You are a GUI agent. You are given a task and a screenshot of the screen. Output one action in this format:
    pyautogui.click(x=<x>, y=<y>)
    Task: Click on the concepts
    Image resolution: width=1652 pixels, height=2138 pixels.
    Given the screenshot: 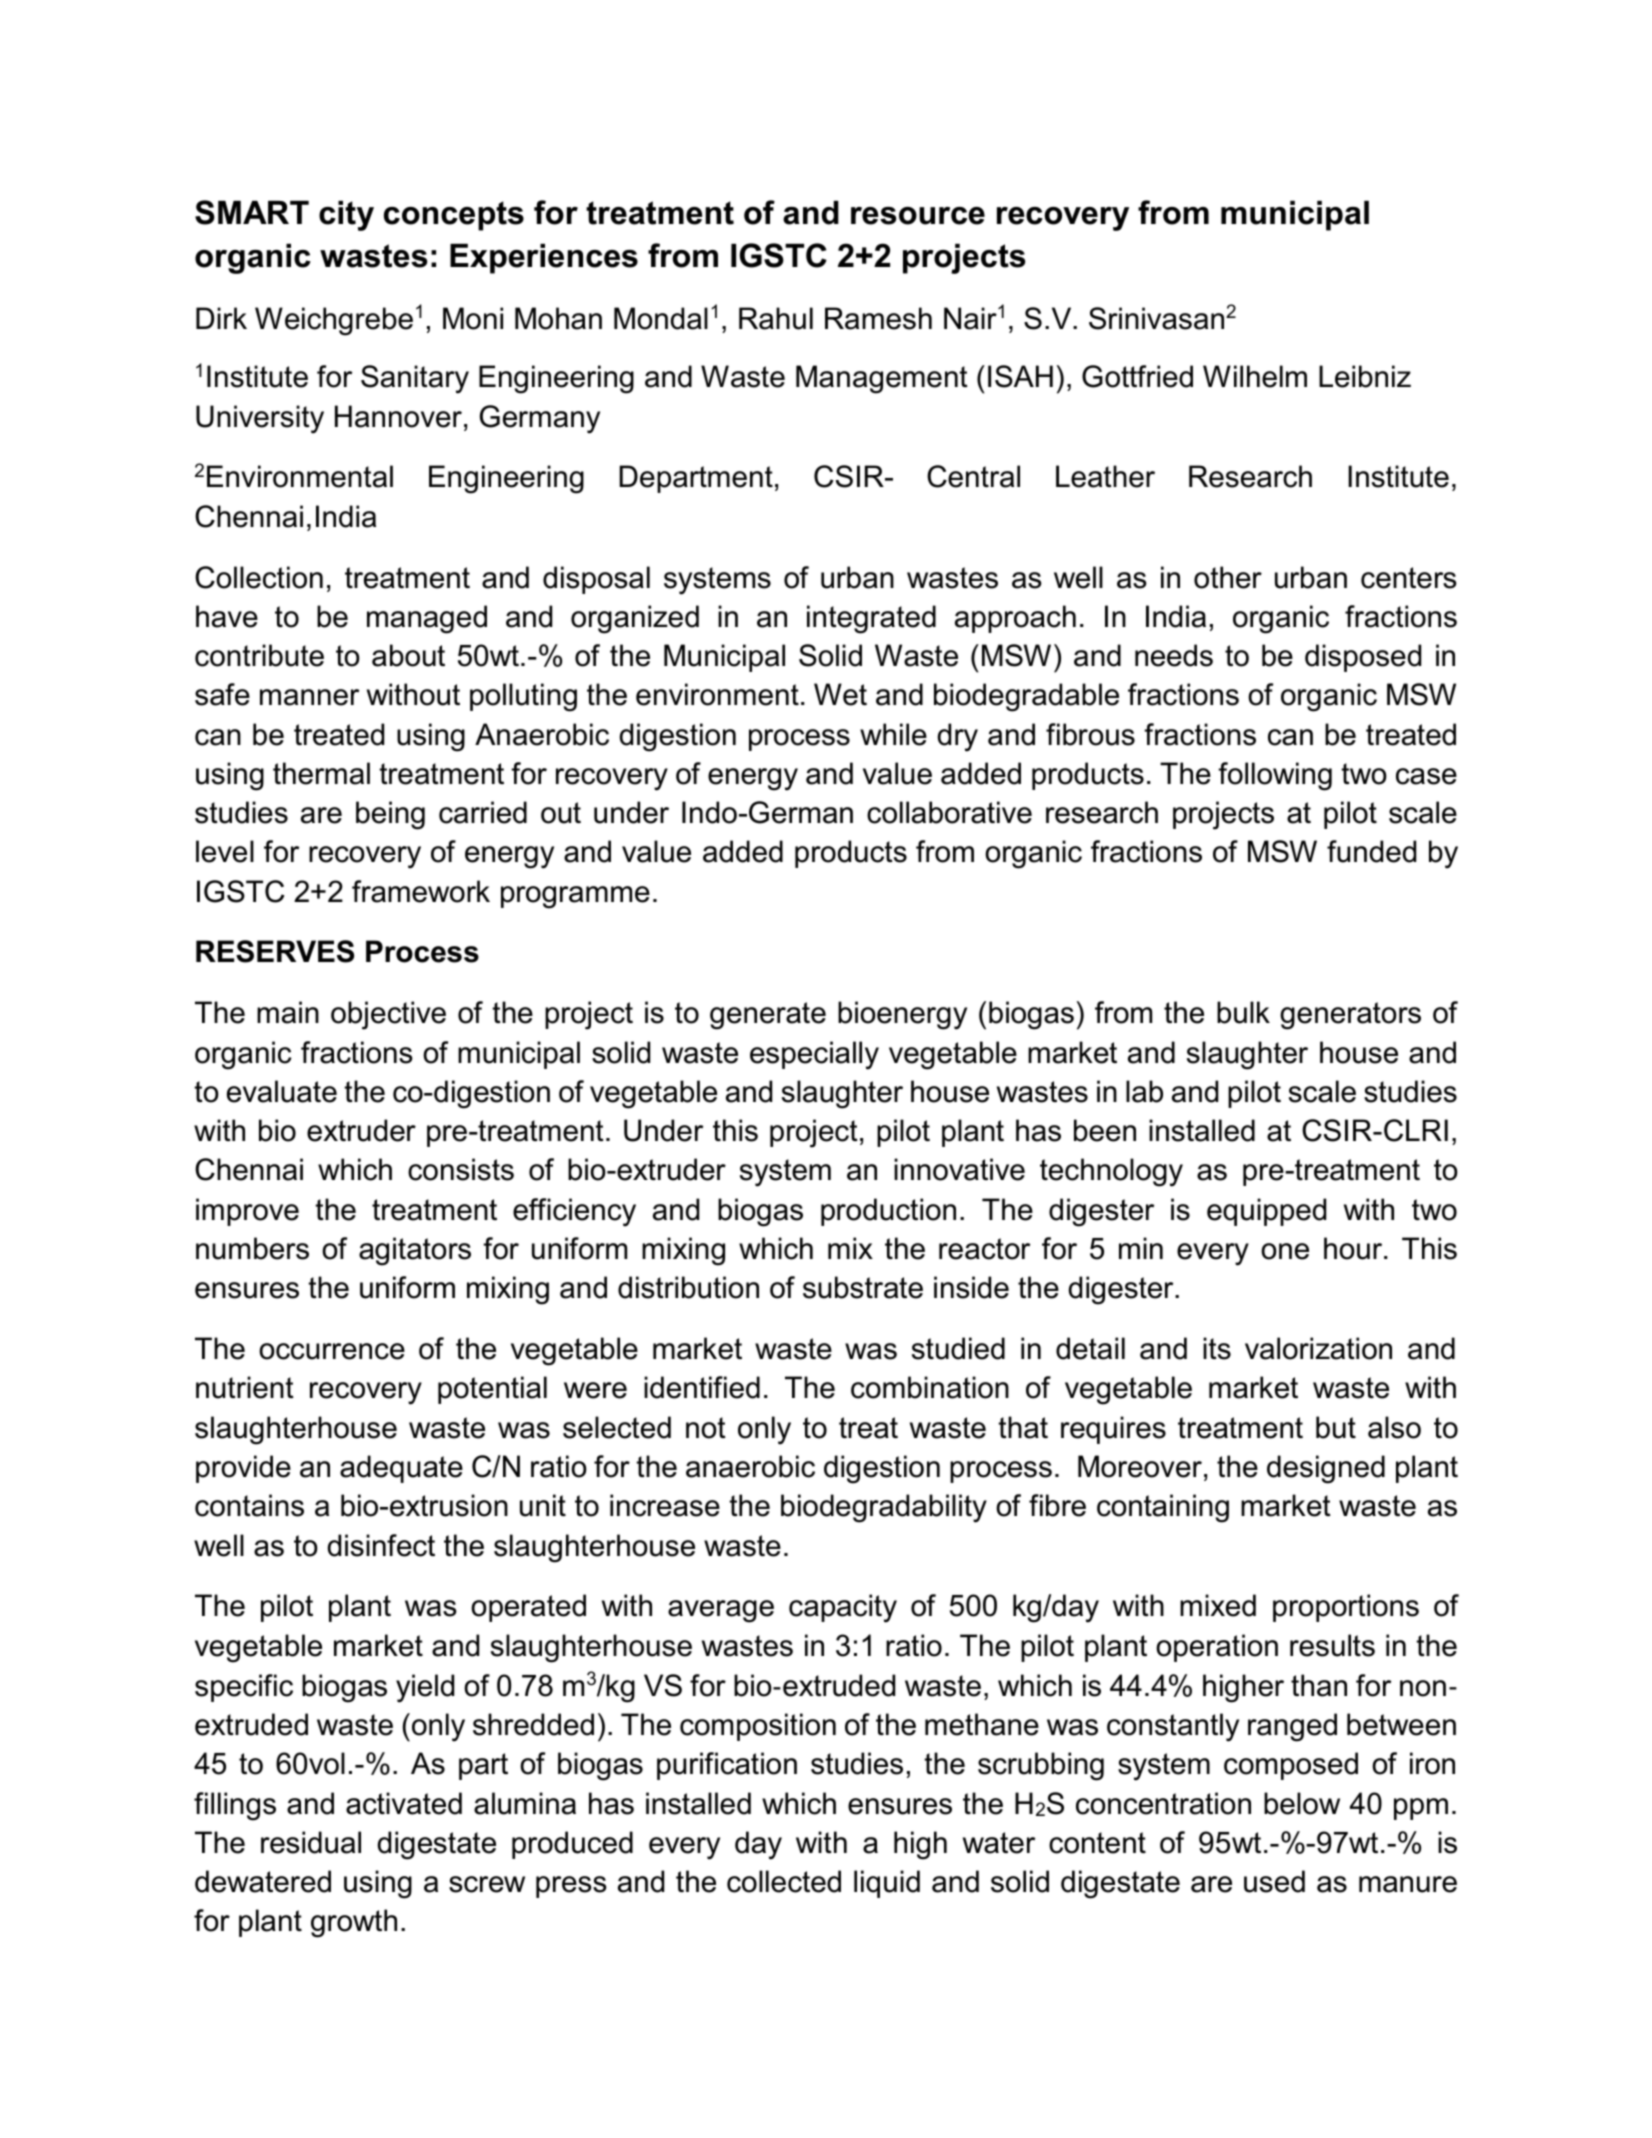 What is the action you would take?
    pyautogui.click(x=454, y=216)
